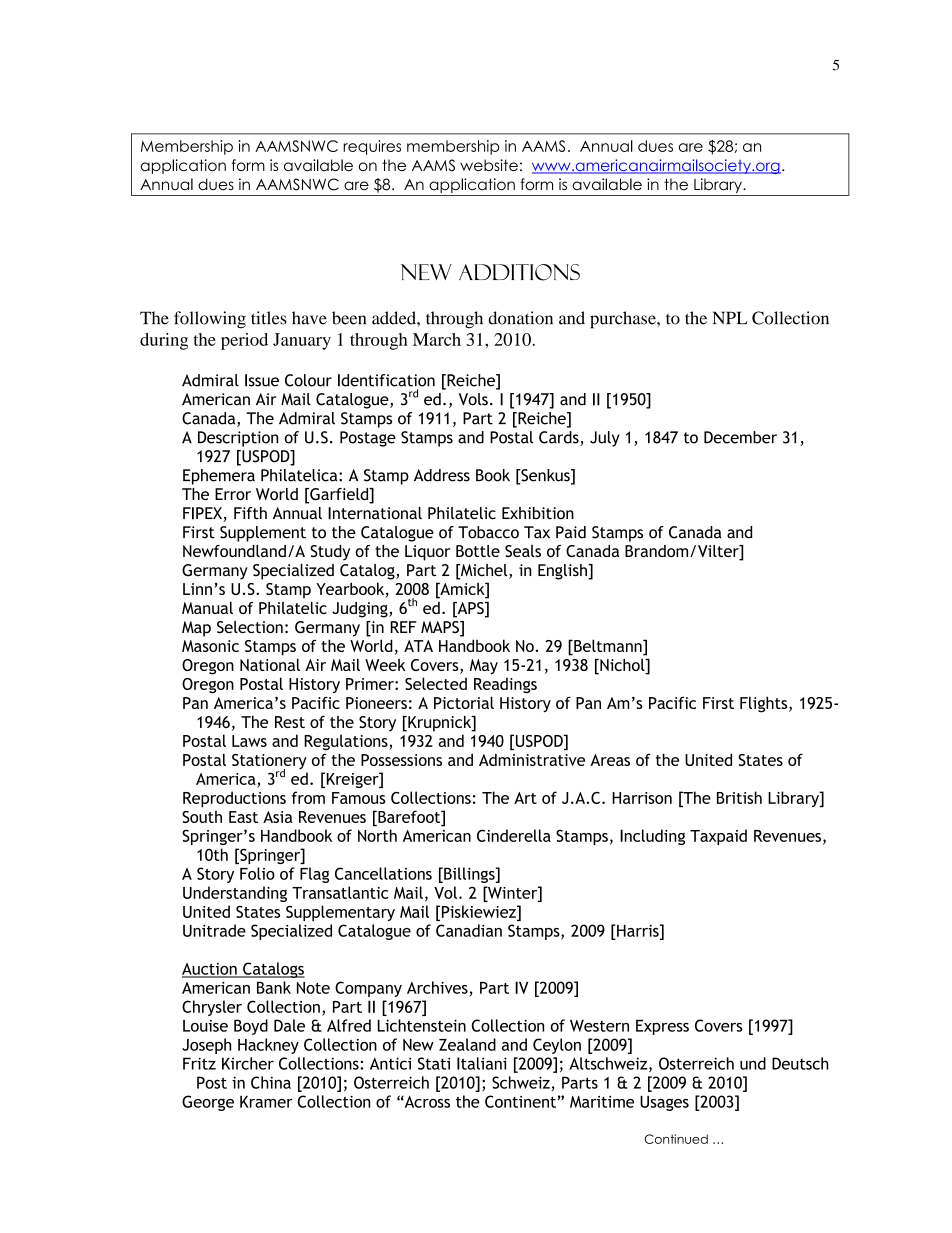  I want to click on Selection, so click(250, 627).
